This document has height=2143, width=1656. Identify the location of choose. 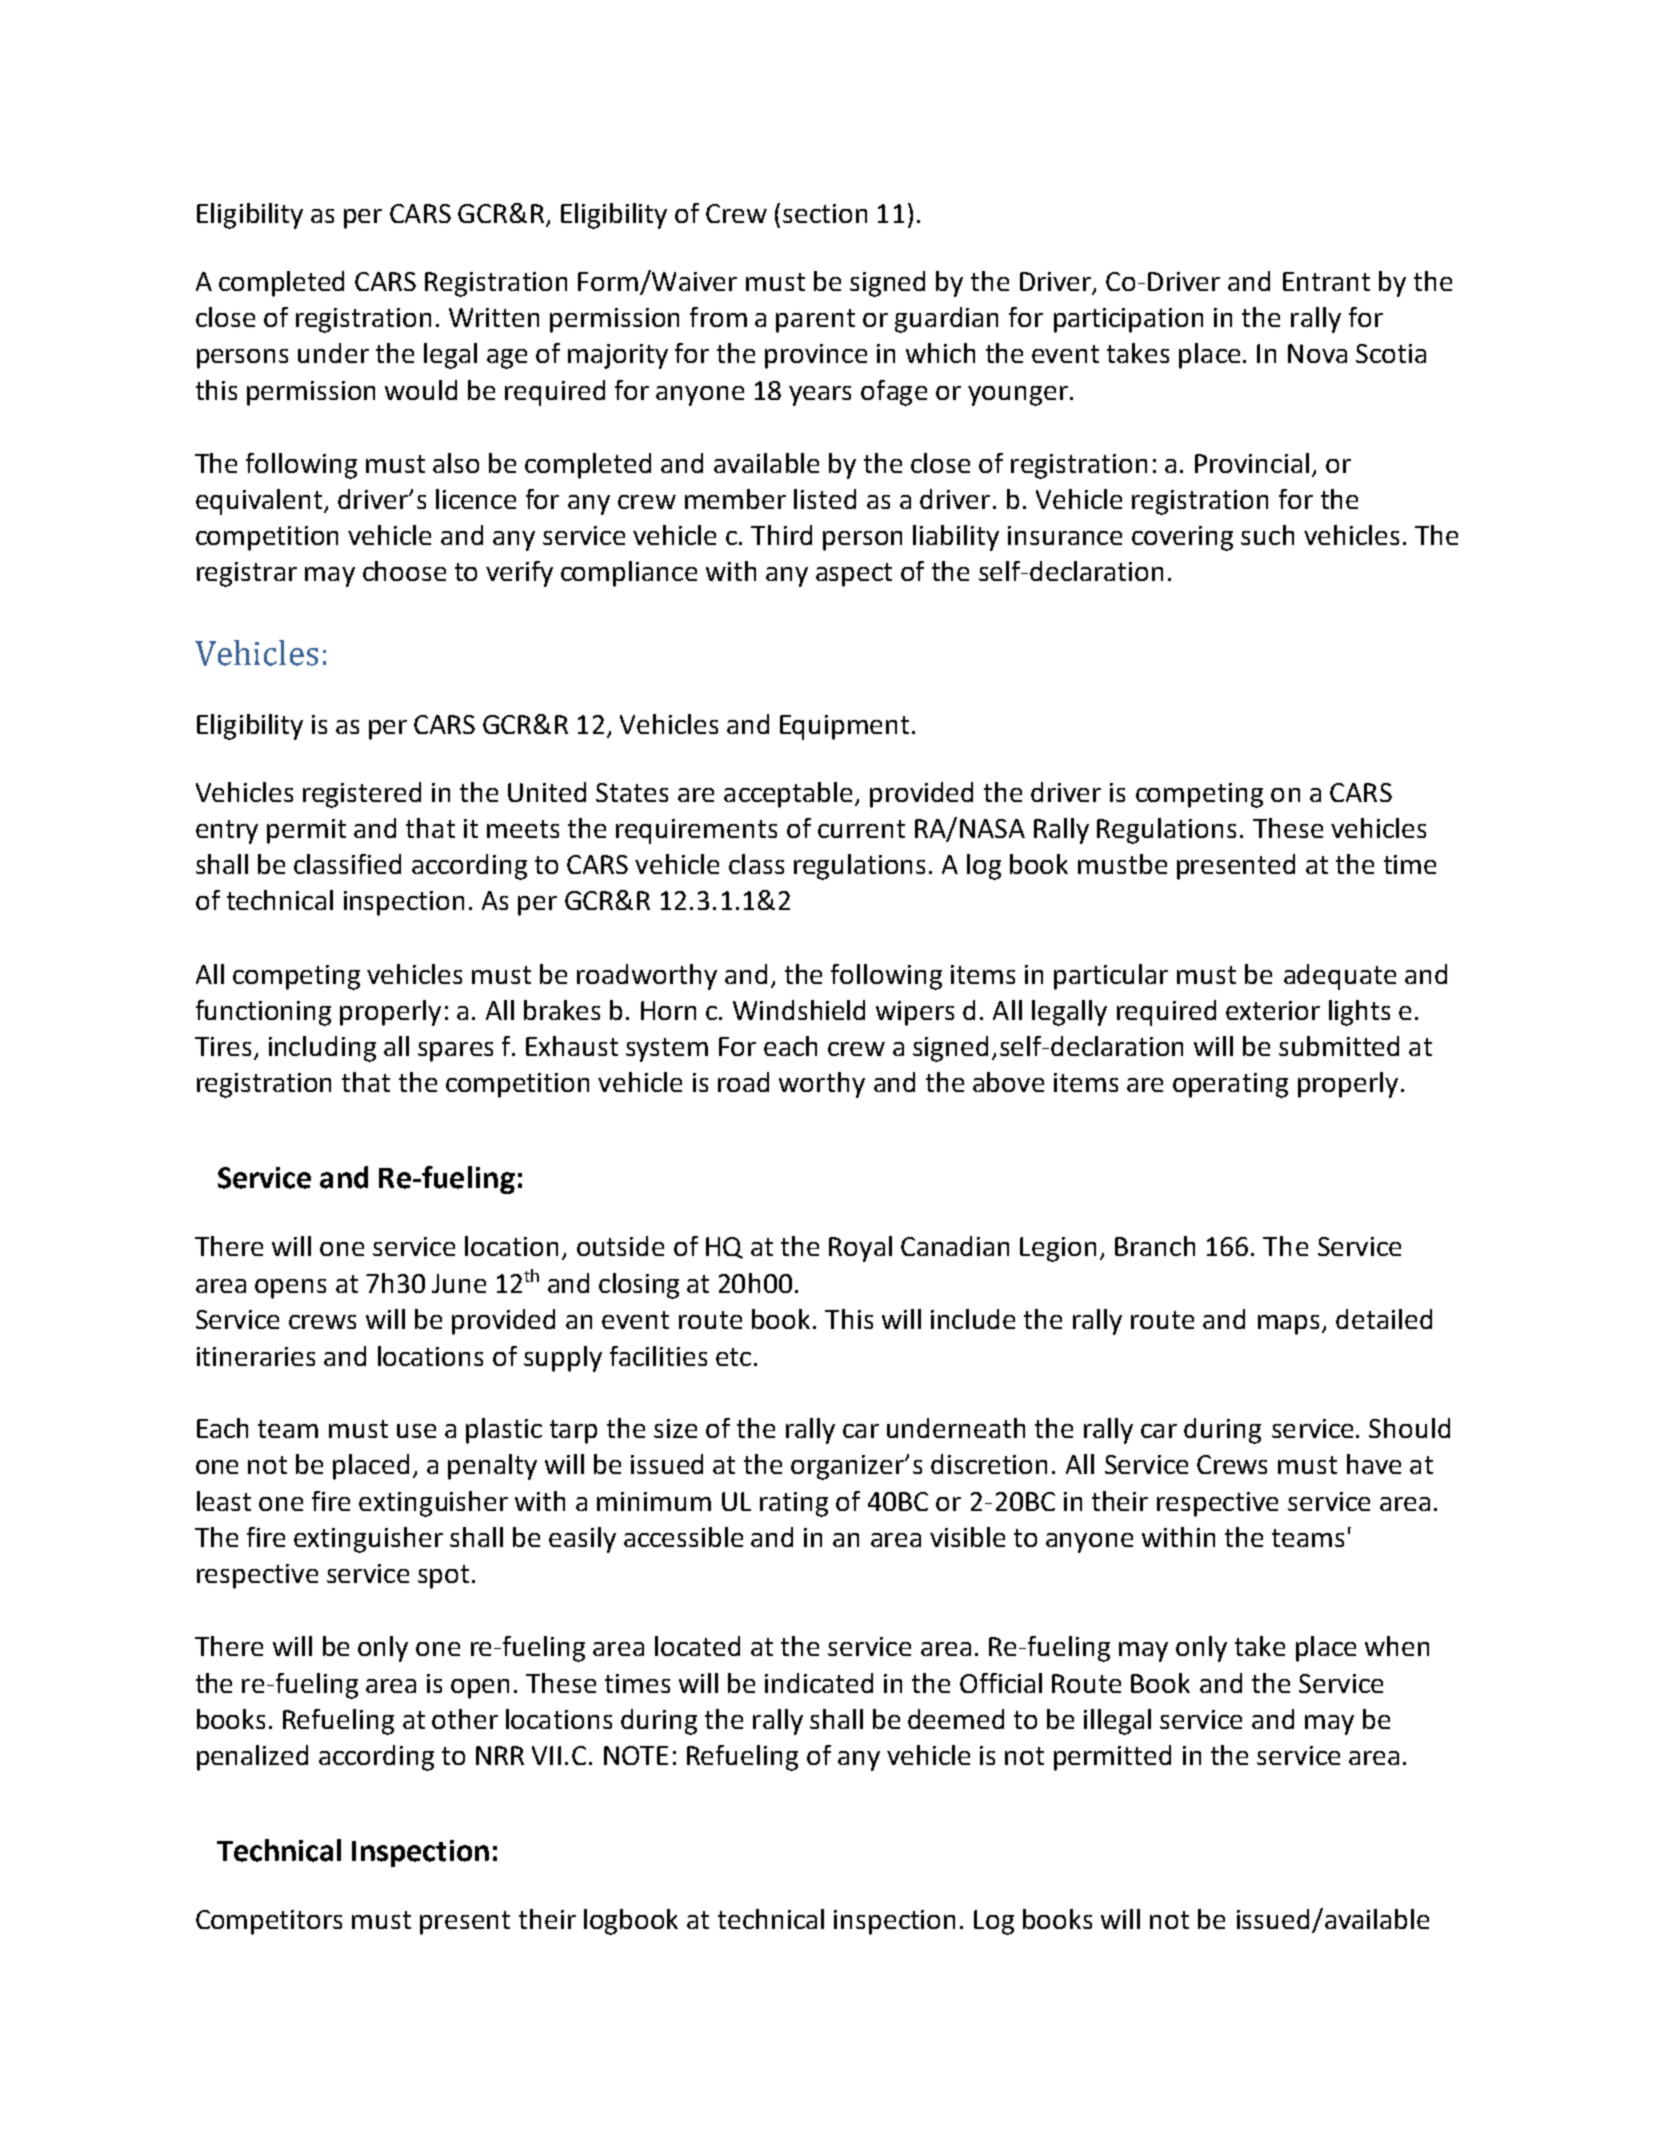
(404, 571).
